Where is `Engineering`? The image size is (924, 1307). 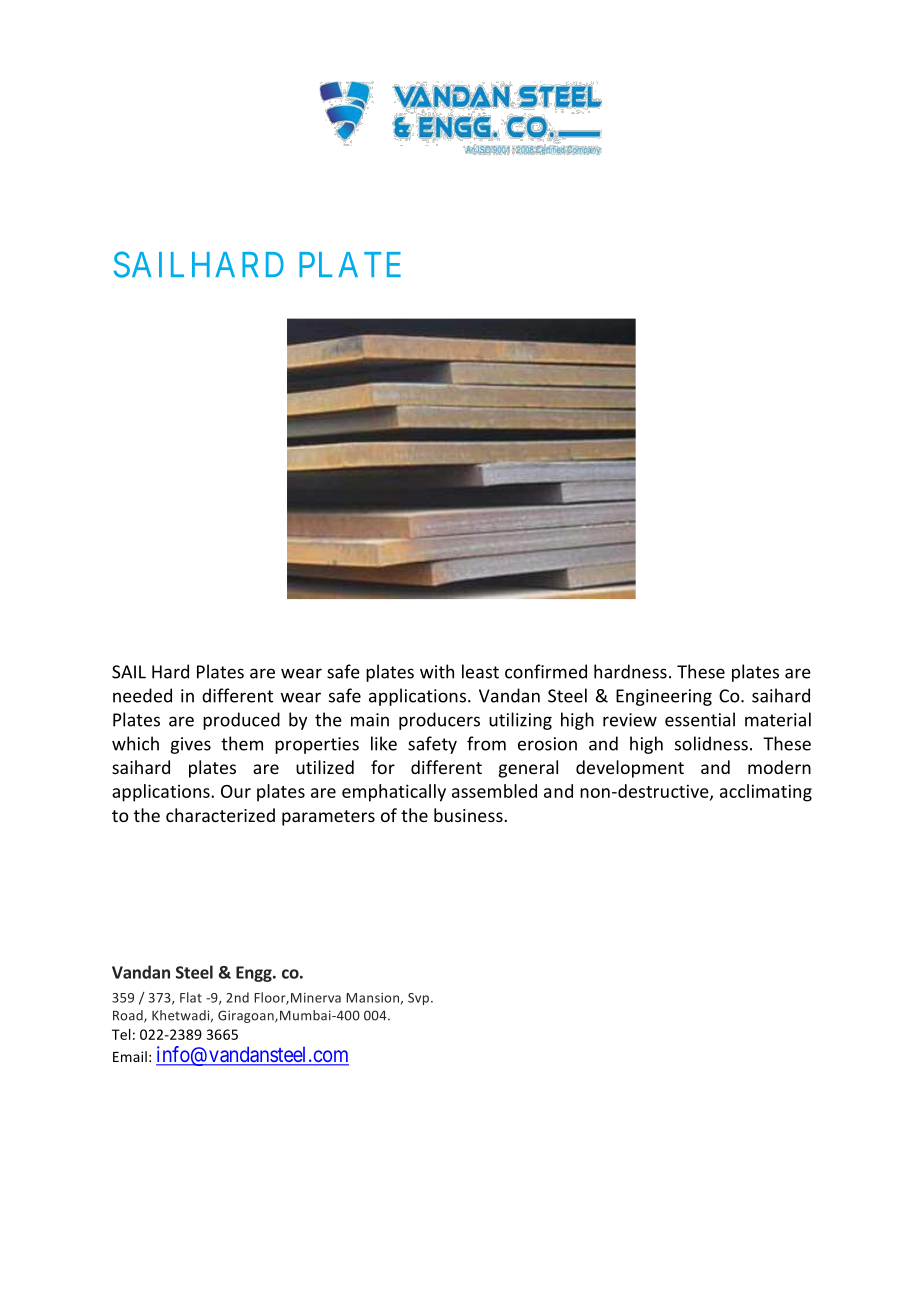
Engineering is located at coordinates (664, 697).
